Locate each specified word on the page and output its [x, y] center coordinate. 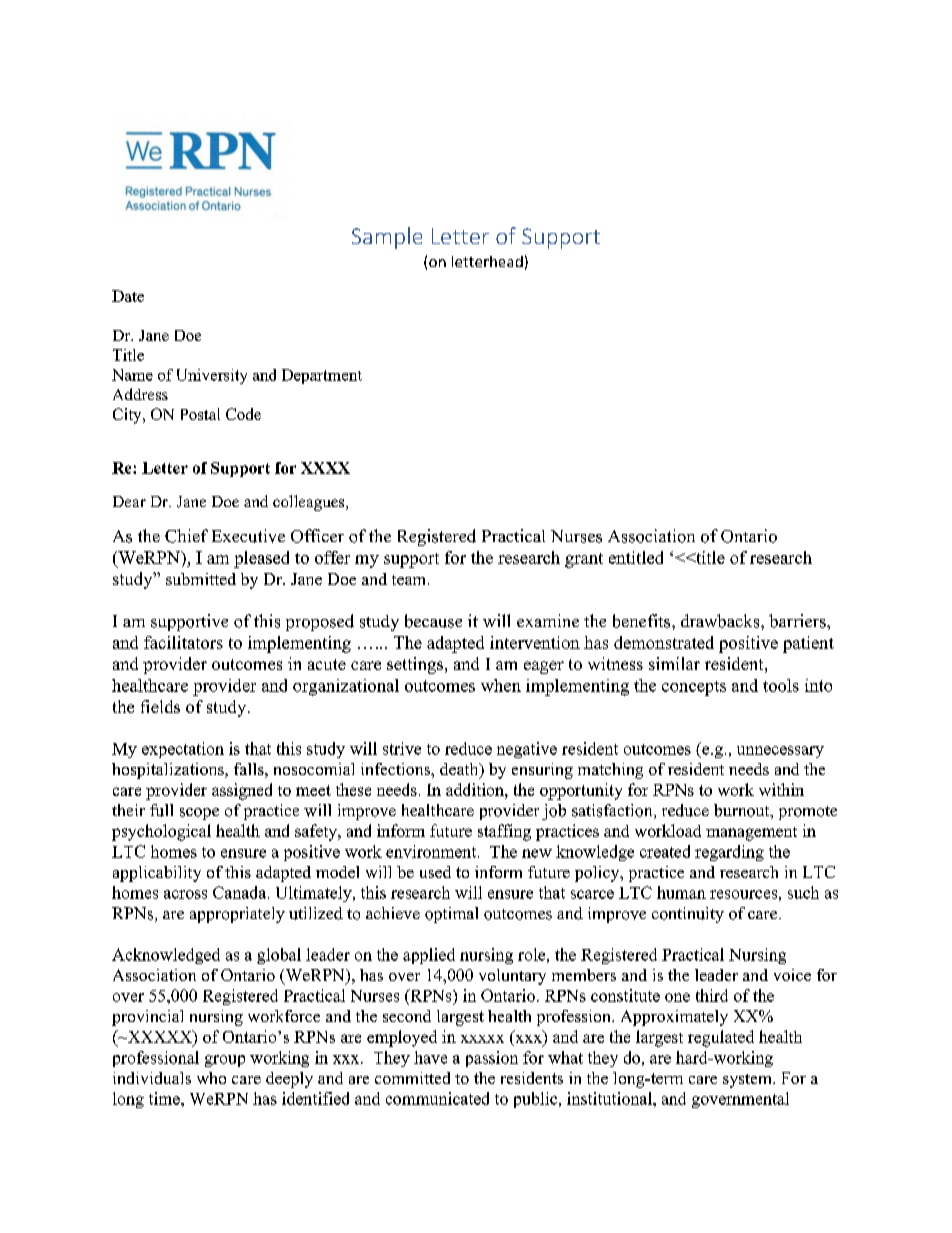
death [460, 770]
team [410, 580]
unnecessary [780, 752]
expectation [183, 750]
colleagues [310, 503]
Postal [200, 414]
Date [128, 296]
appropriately [237, 915]
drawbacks [721, 621]
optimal [451, 915]
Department [322, 376]
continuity [688, 915]
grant [584, 560]
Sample [387, 238]
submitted [201, 579]
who [211, 1078]
